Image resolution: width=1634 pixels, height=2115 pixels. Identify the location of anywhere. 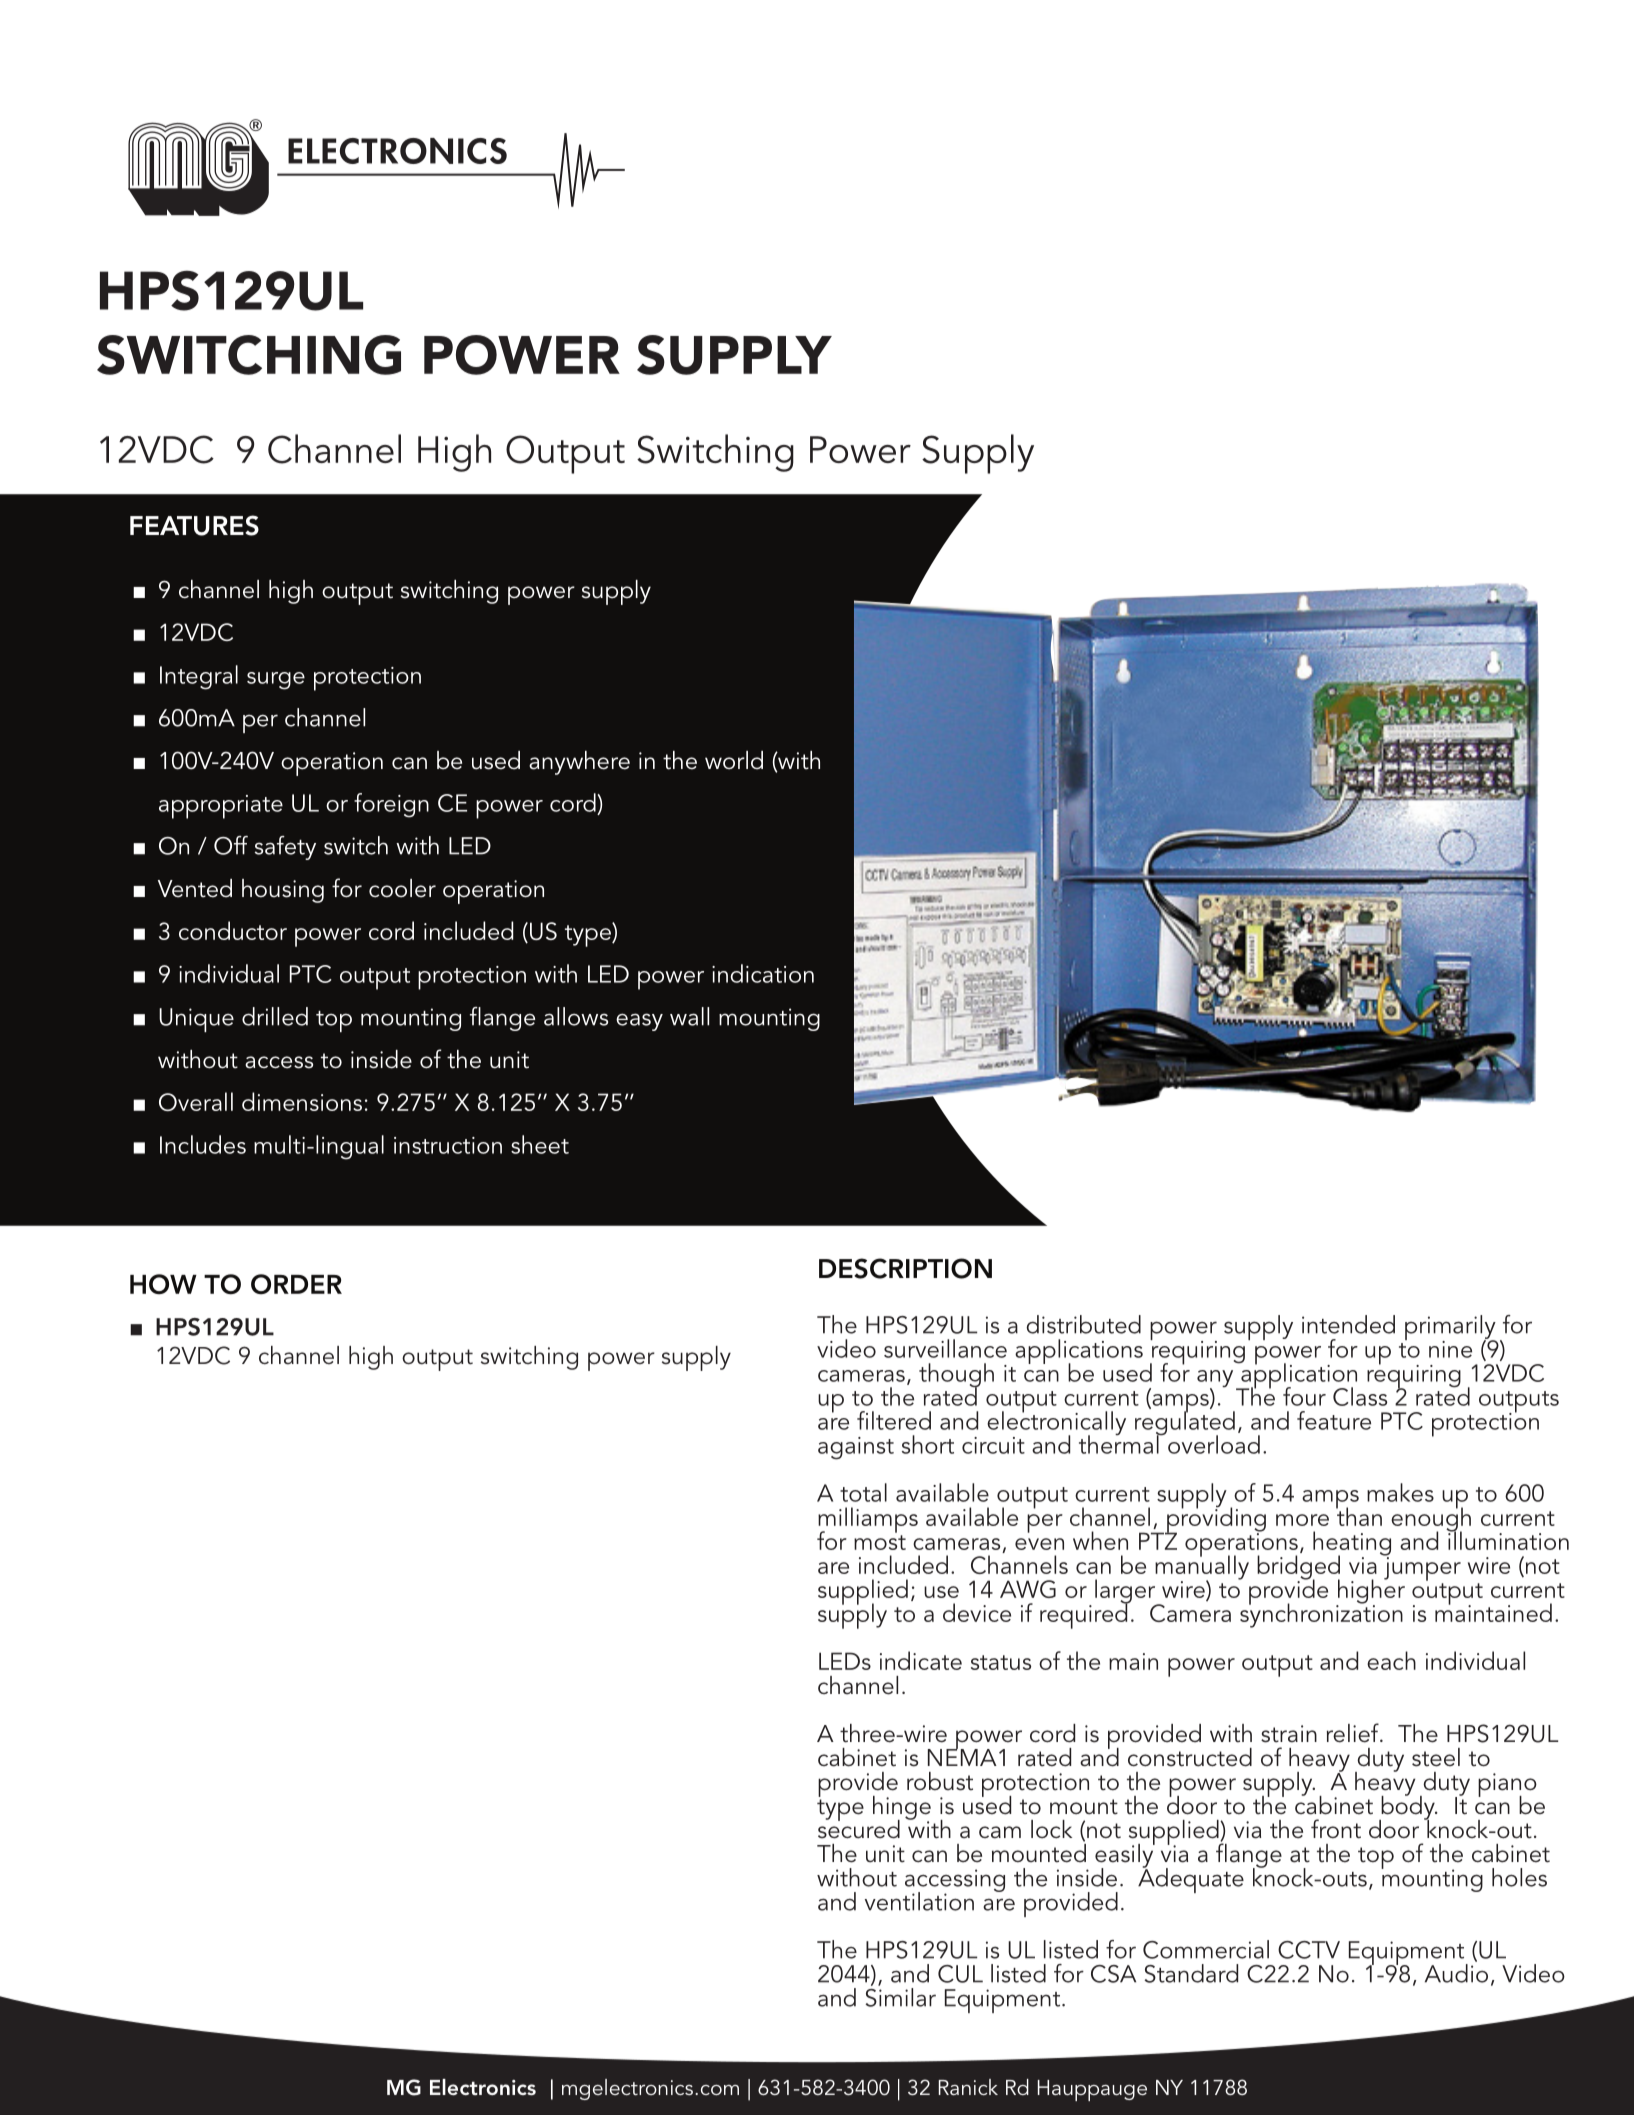
(579, 763).
